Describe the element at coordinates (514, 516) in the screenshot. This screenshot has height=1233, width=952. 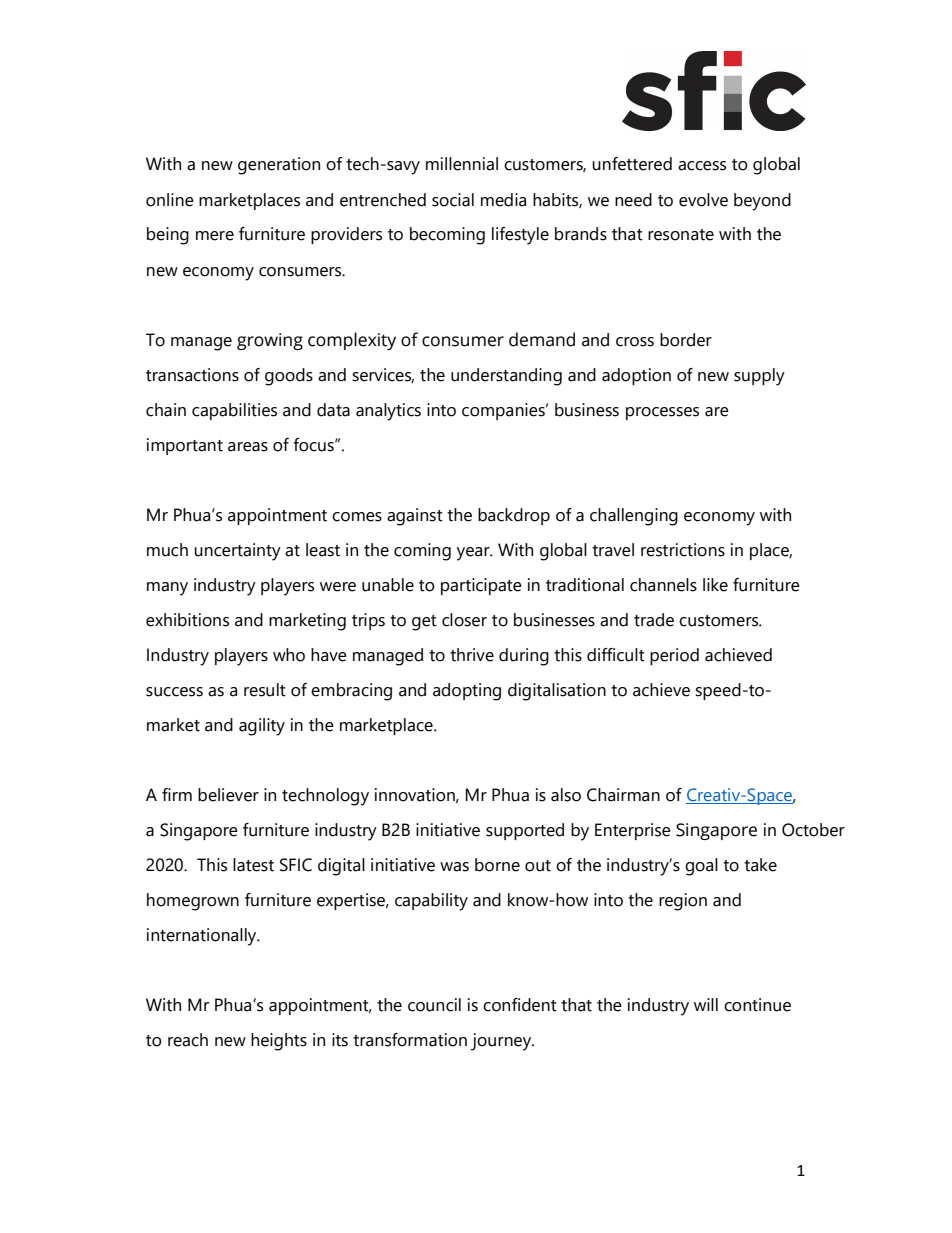
I see `backdrop` at that location.
